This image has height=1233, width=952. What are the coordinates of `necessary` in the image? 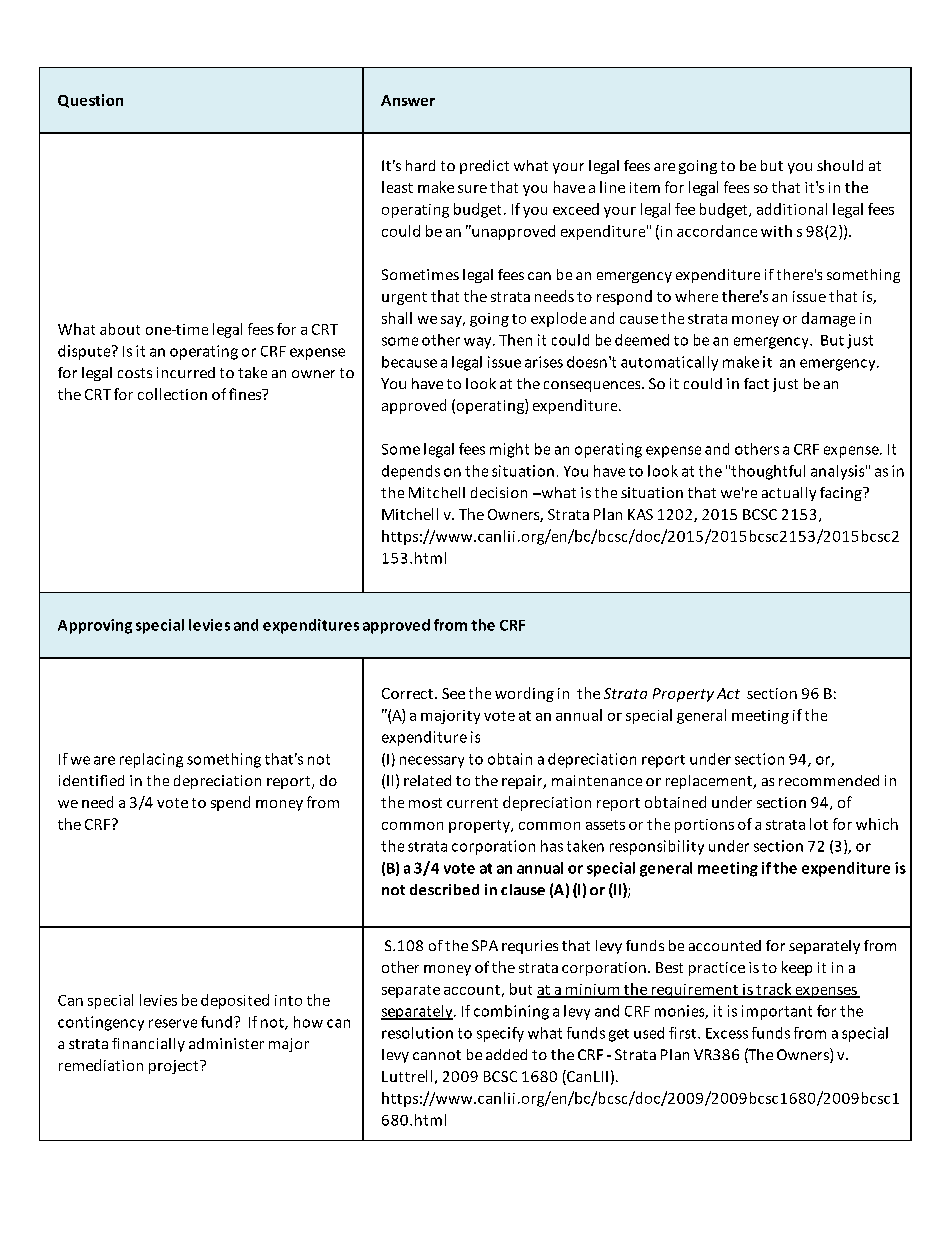 It's located at (432, 762).
